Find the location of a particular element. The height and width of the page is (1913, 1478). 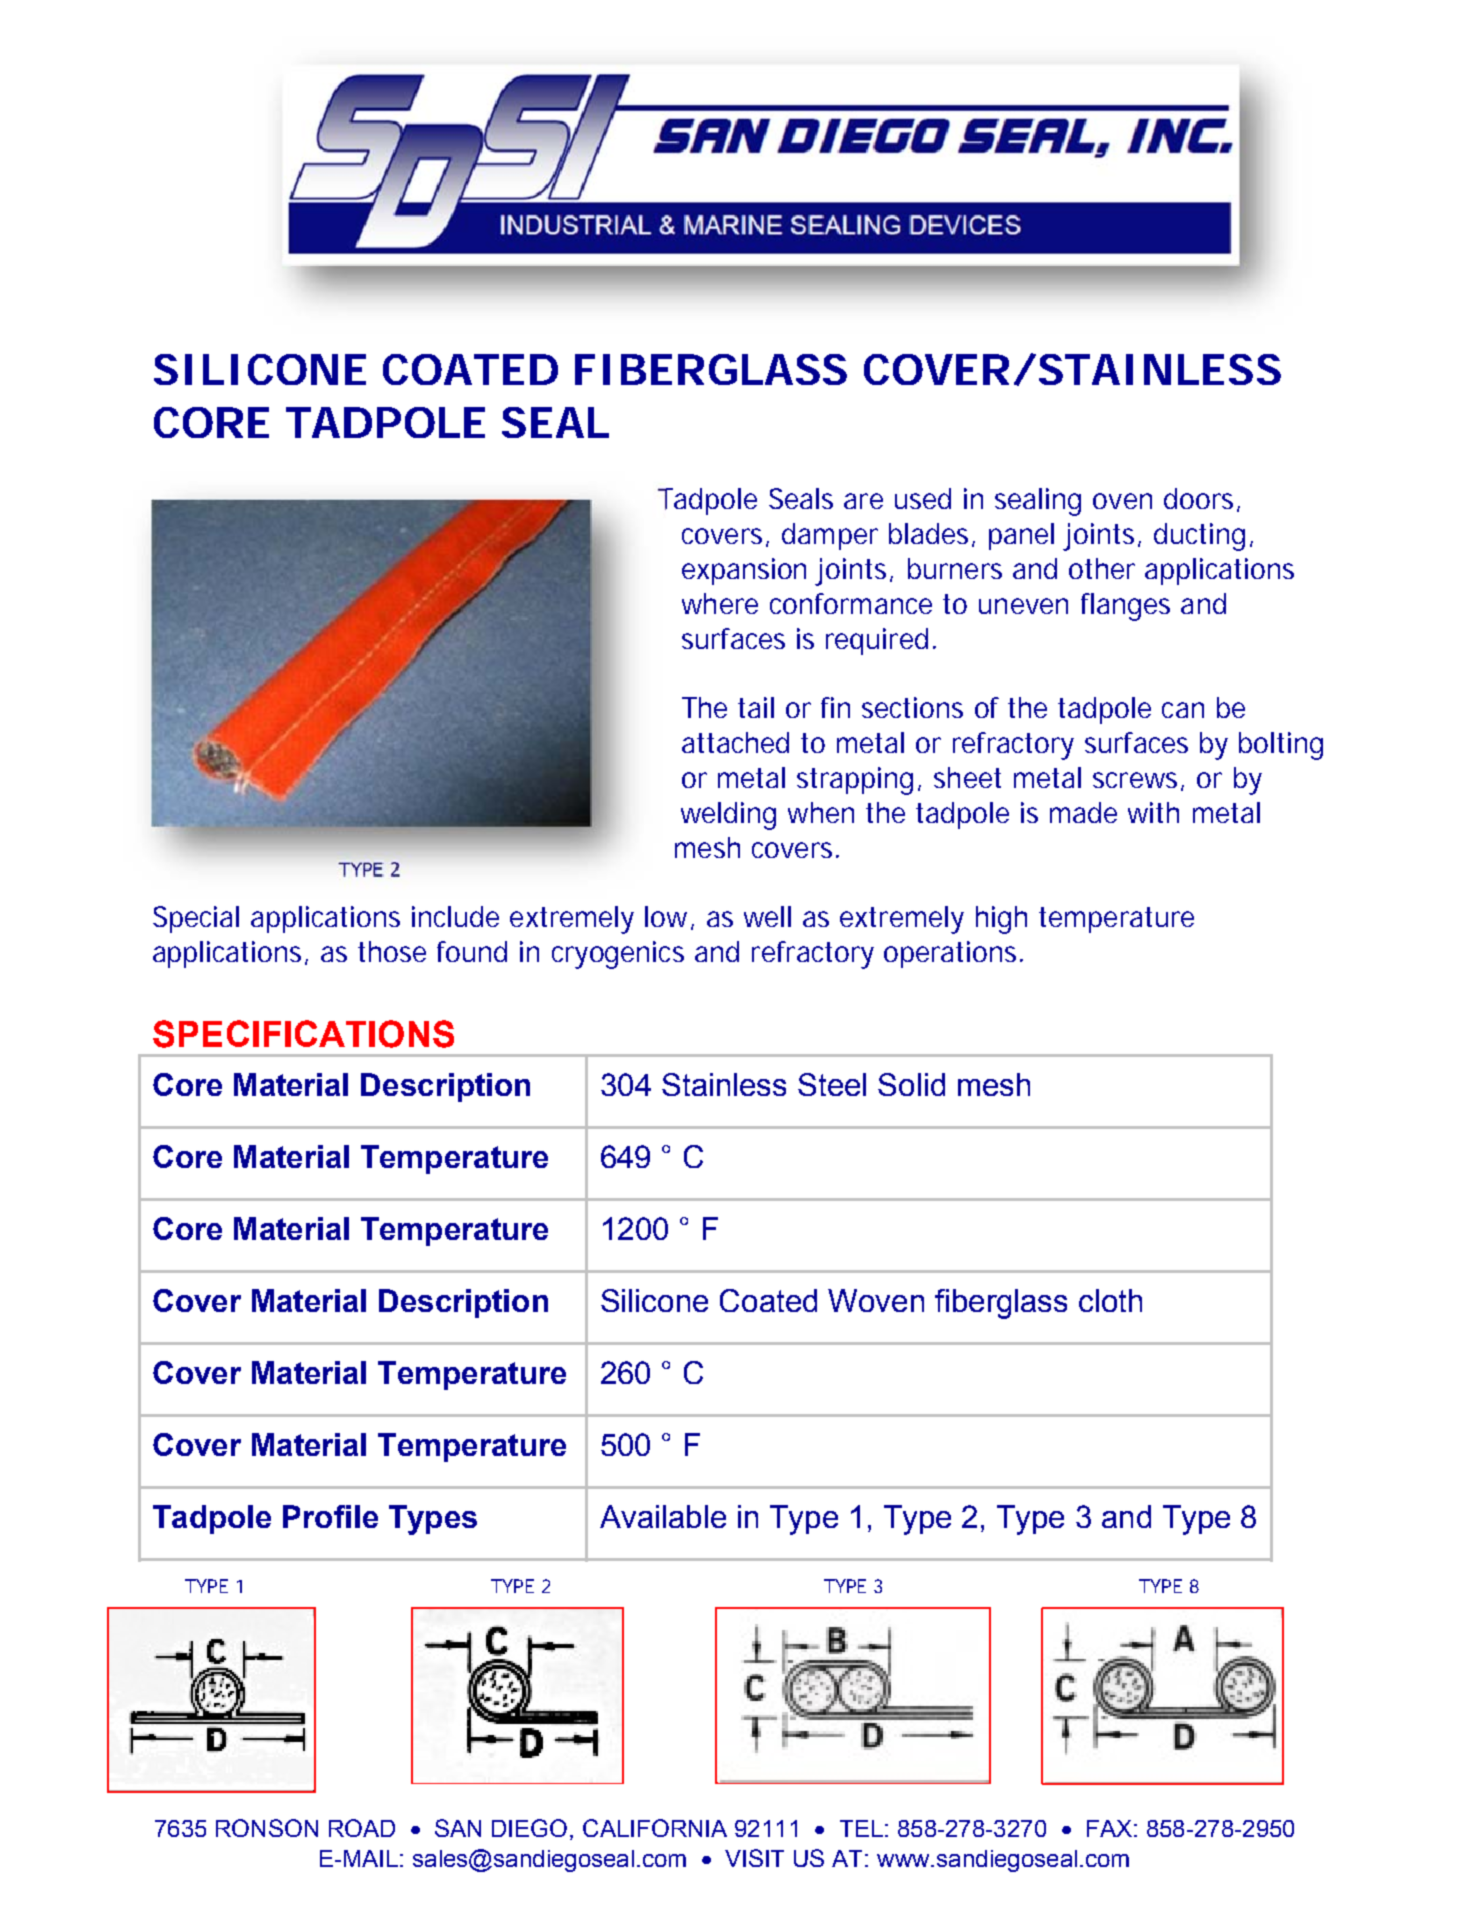

ducting is located at coordinates (1199, 537).
